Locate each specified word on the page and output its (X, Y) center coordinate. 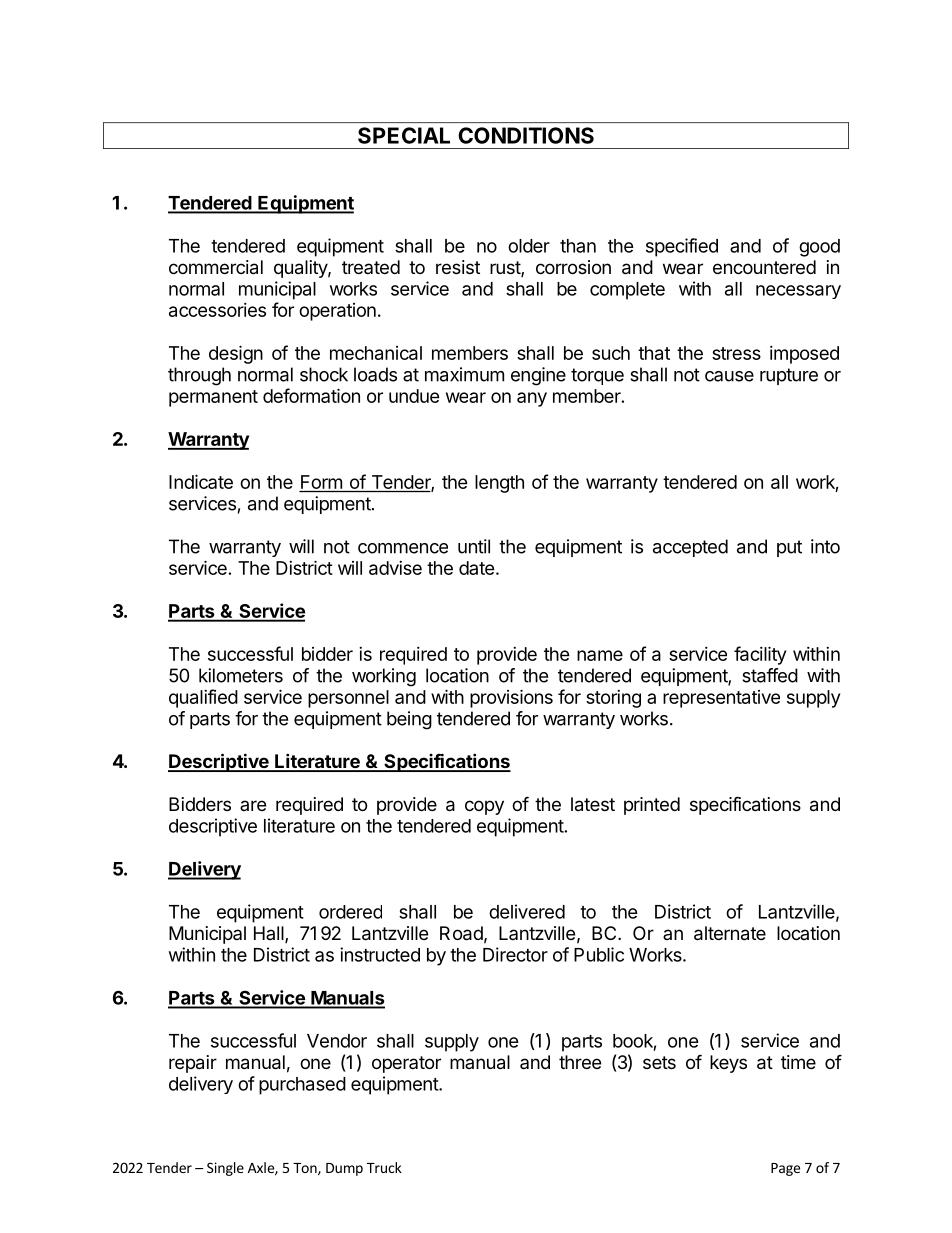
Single (225, 1169)
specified (682, 247)
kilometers (241, 675)
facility (760, 655)
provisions (511, 698)
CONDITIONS (526, 135)
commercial (216, 267)
